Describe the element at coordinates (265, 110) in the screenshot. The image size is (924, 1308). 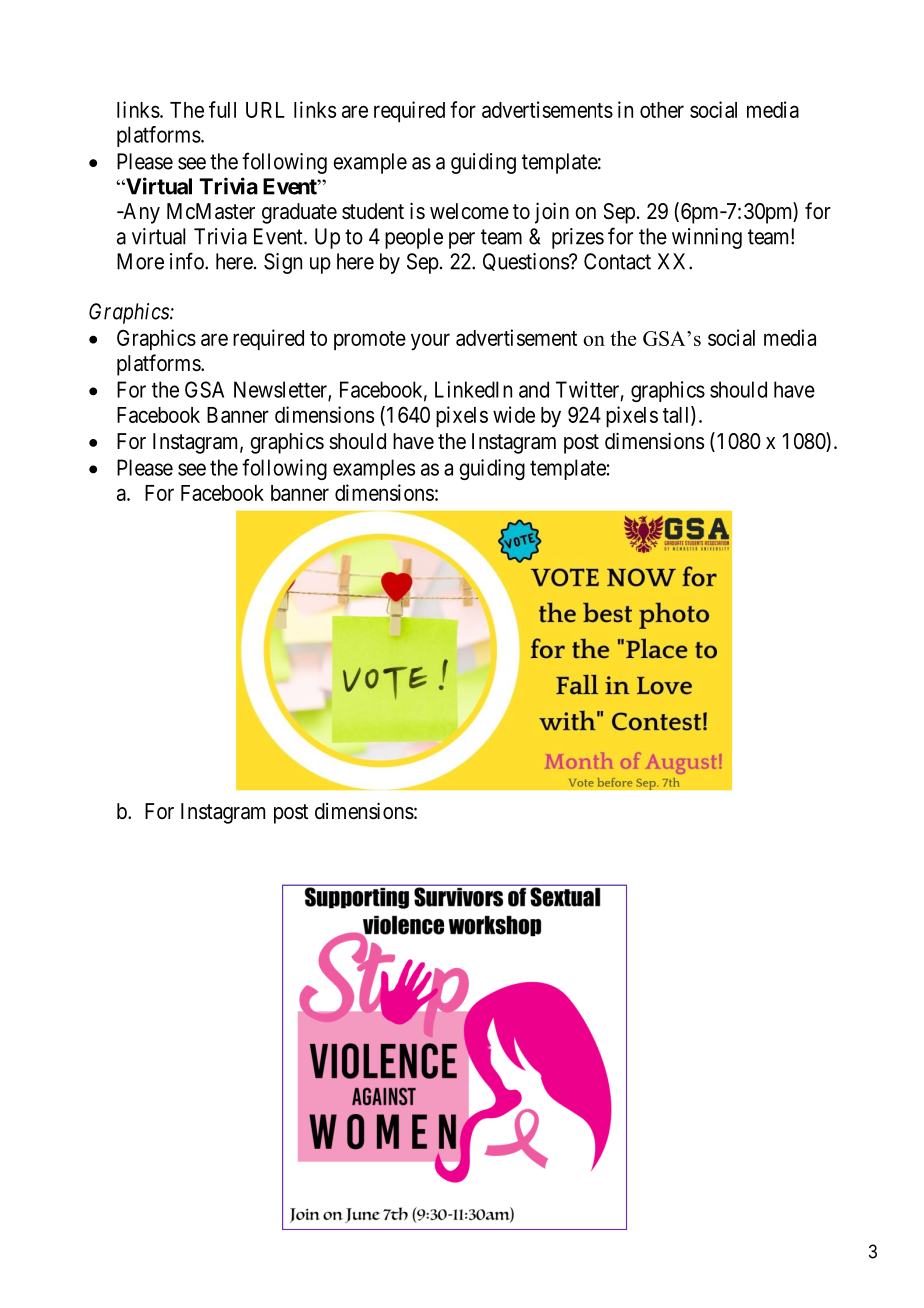
I see `URL` at that location.
